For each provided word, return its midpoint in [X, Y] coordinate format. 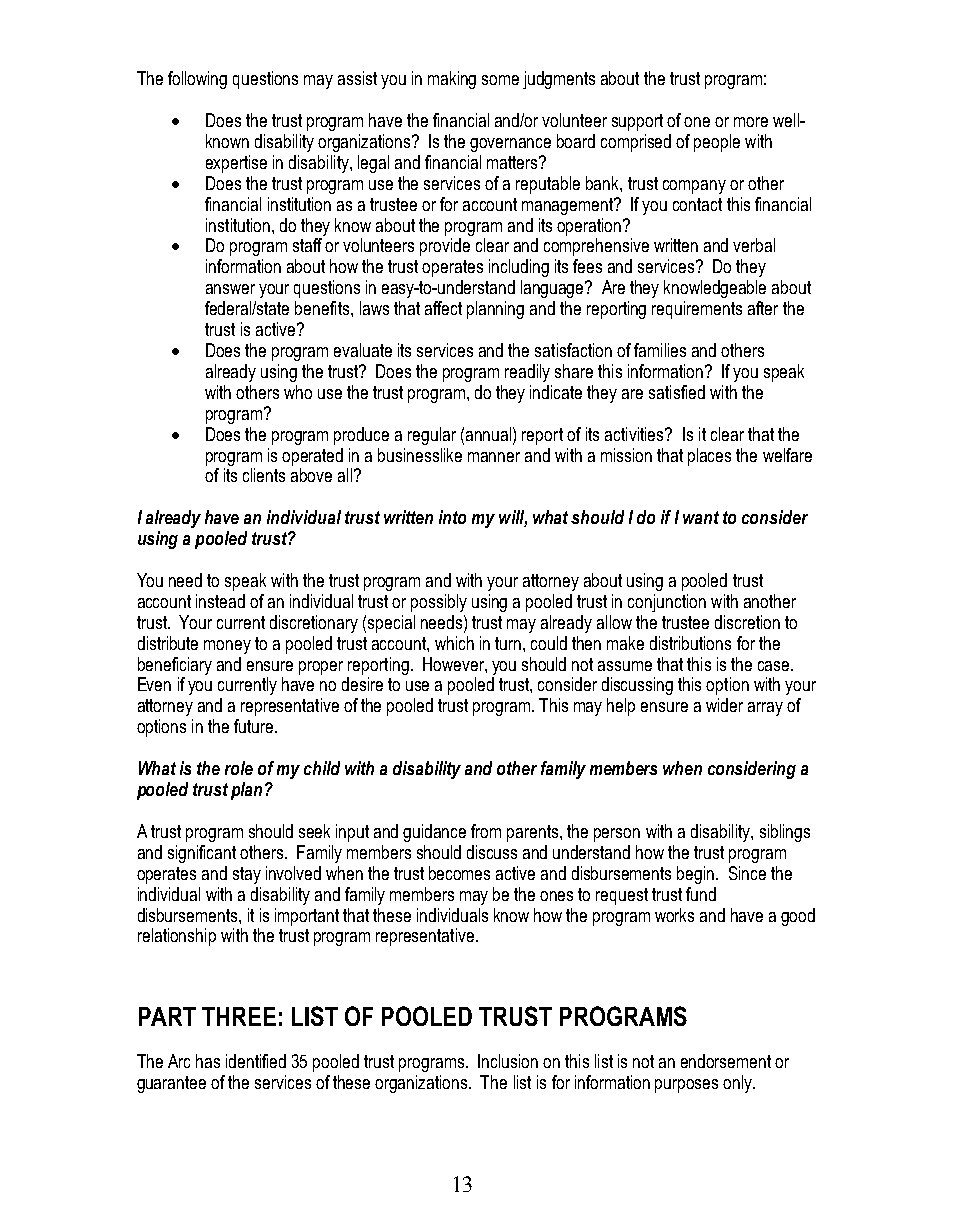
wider [724, 705]
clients [264, 475]
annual [490, 434]
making [452, 80]
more [751, 122]
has [208, 1061]
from [486, 831]
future [253, 726]
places [709, 457]
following [197, 80]
